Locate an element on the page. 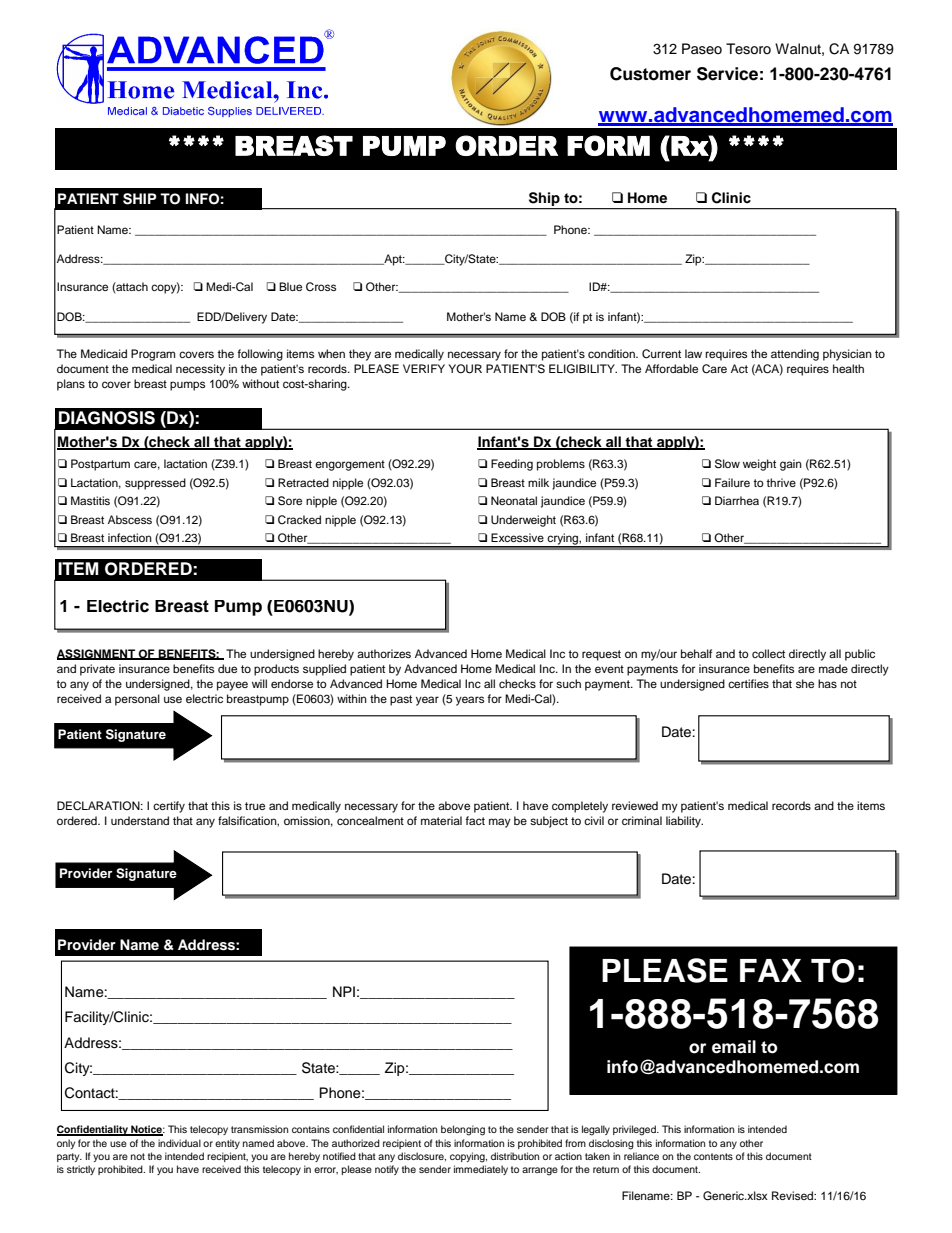 The width and height of the image is (952, 1233). collect is located at coordinates (768, 653).
